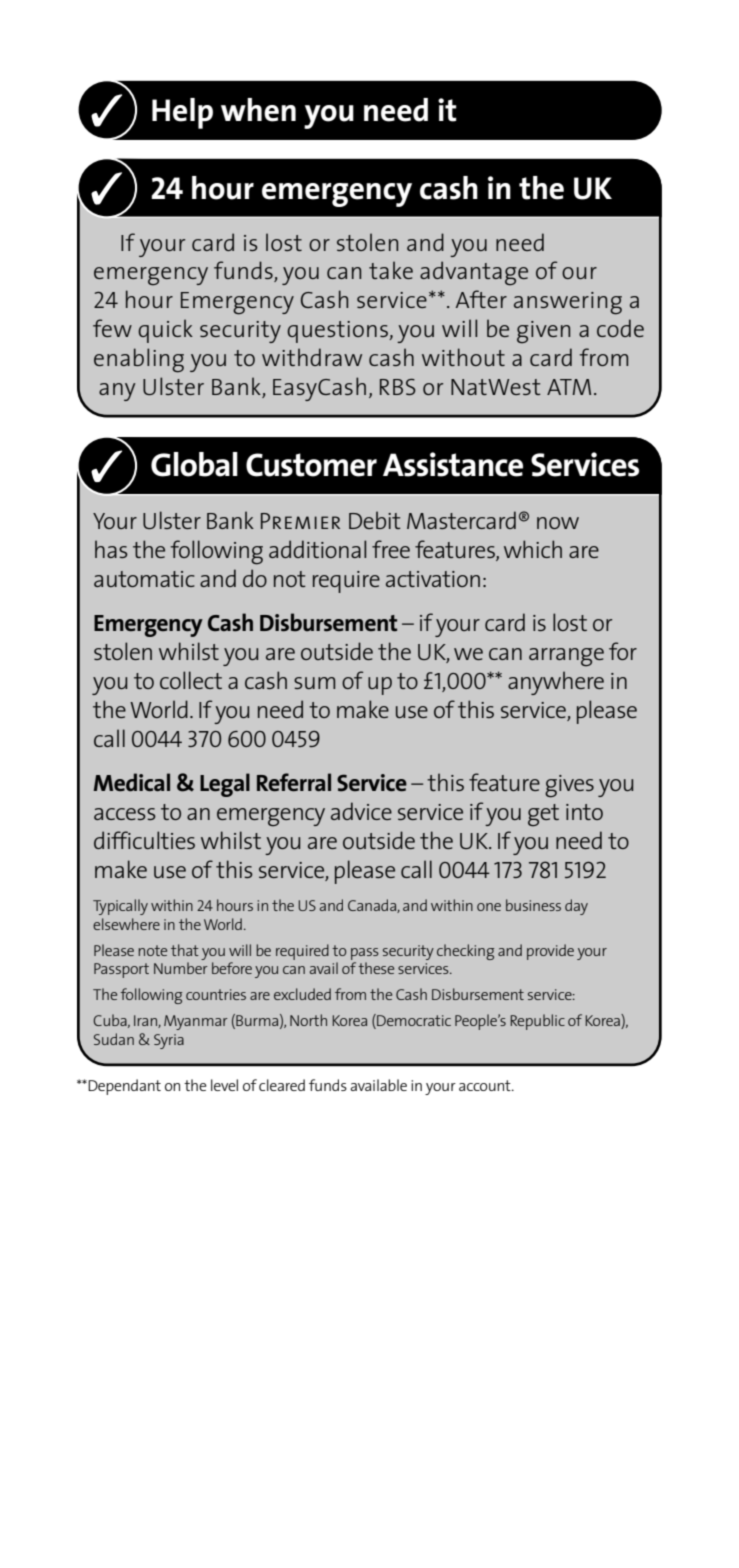 Image resolution: width=739 pixels, height=1568 pixels. I want to click on Democratic, so click(413, 1021).
